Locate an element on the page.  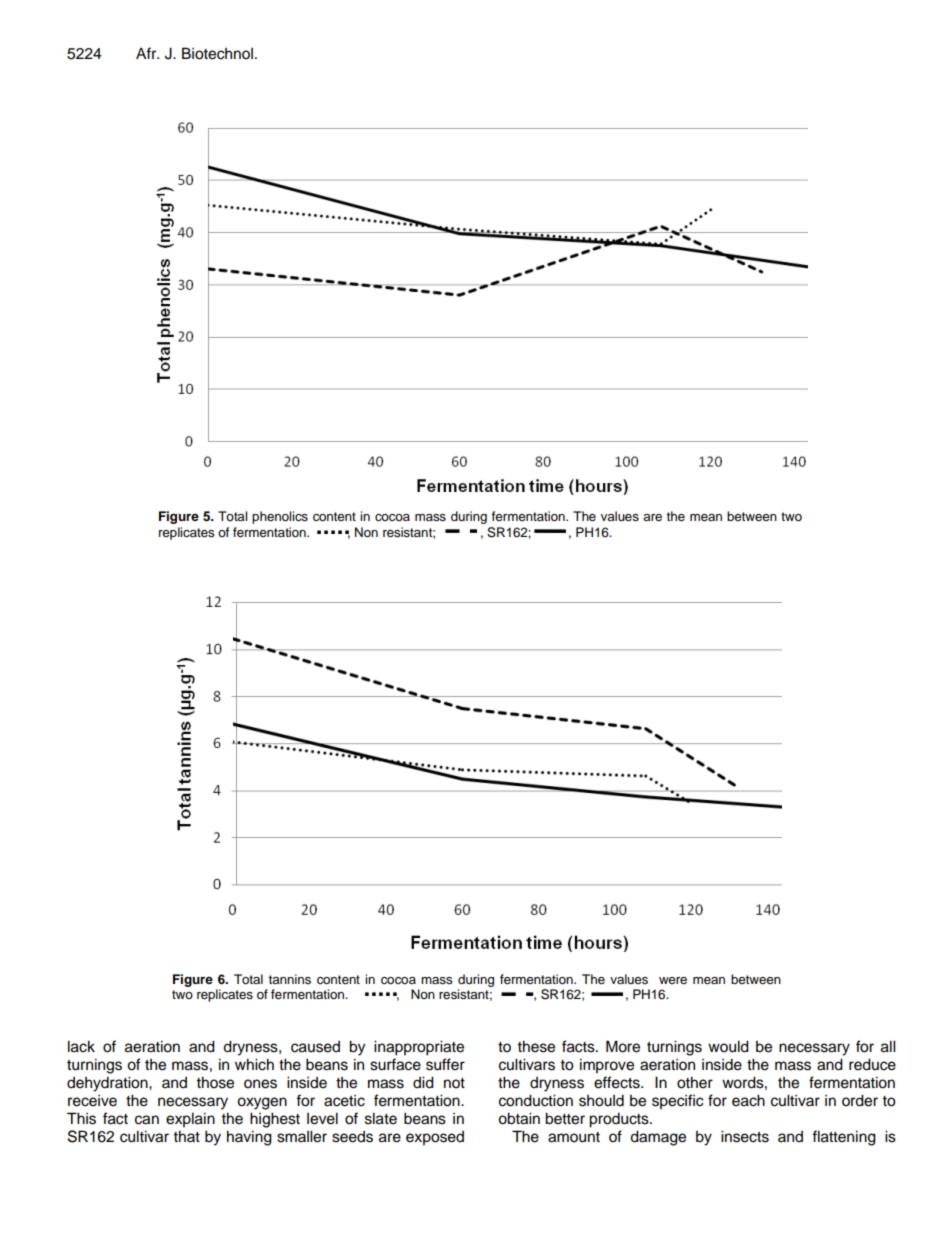
not is located at coordinates (454, 1083).
